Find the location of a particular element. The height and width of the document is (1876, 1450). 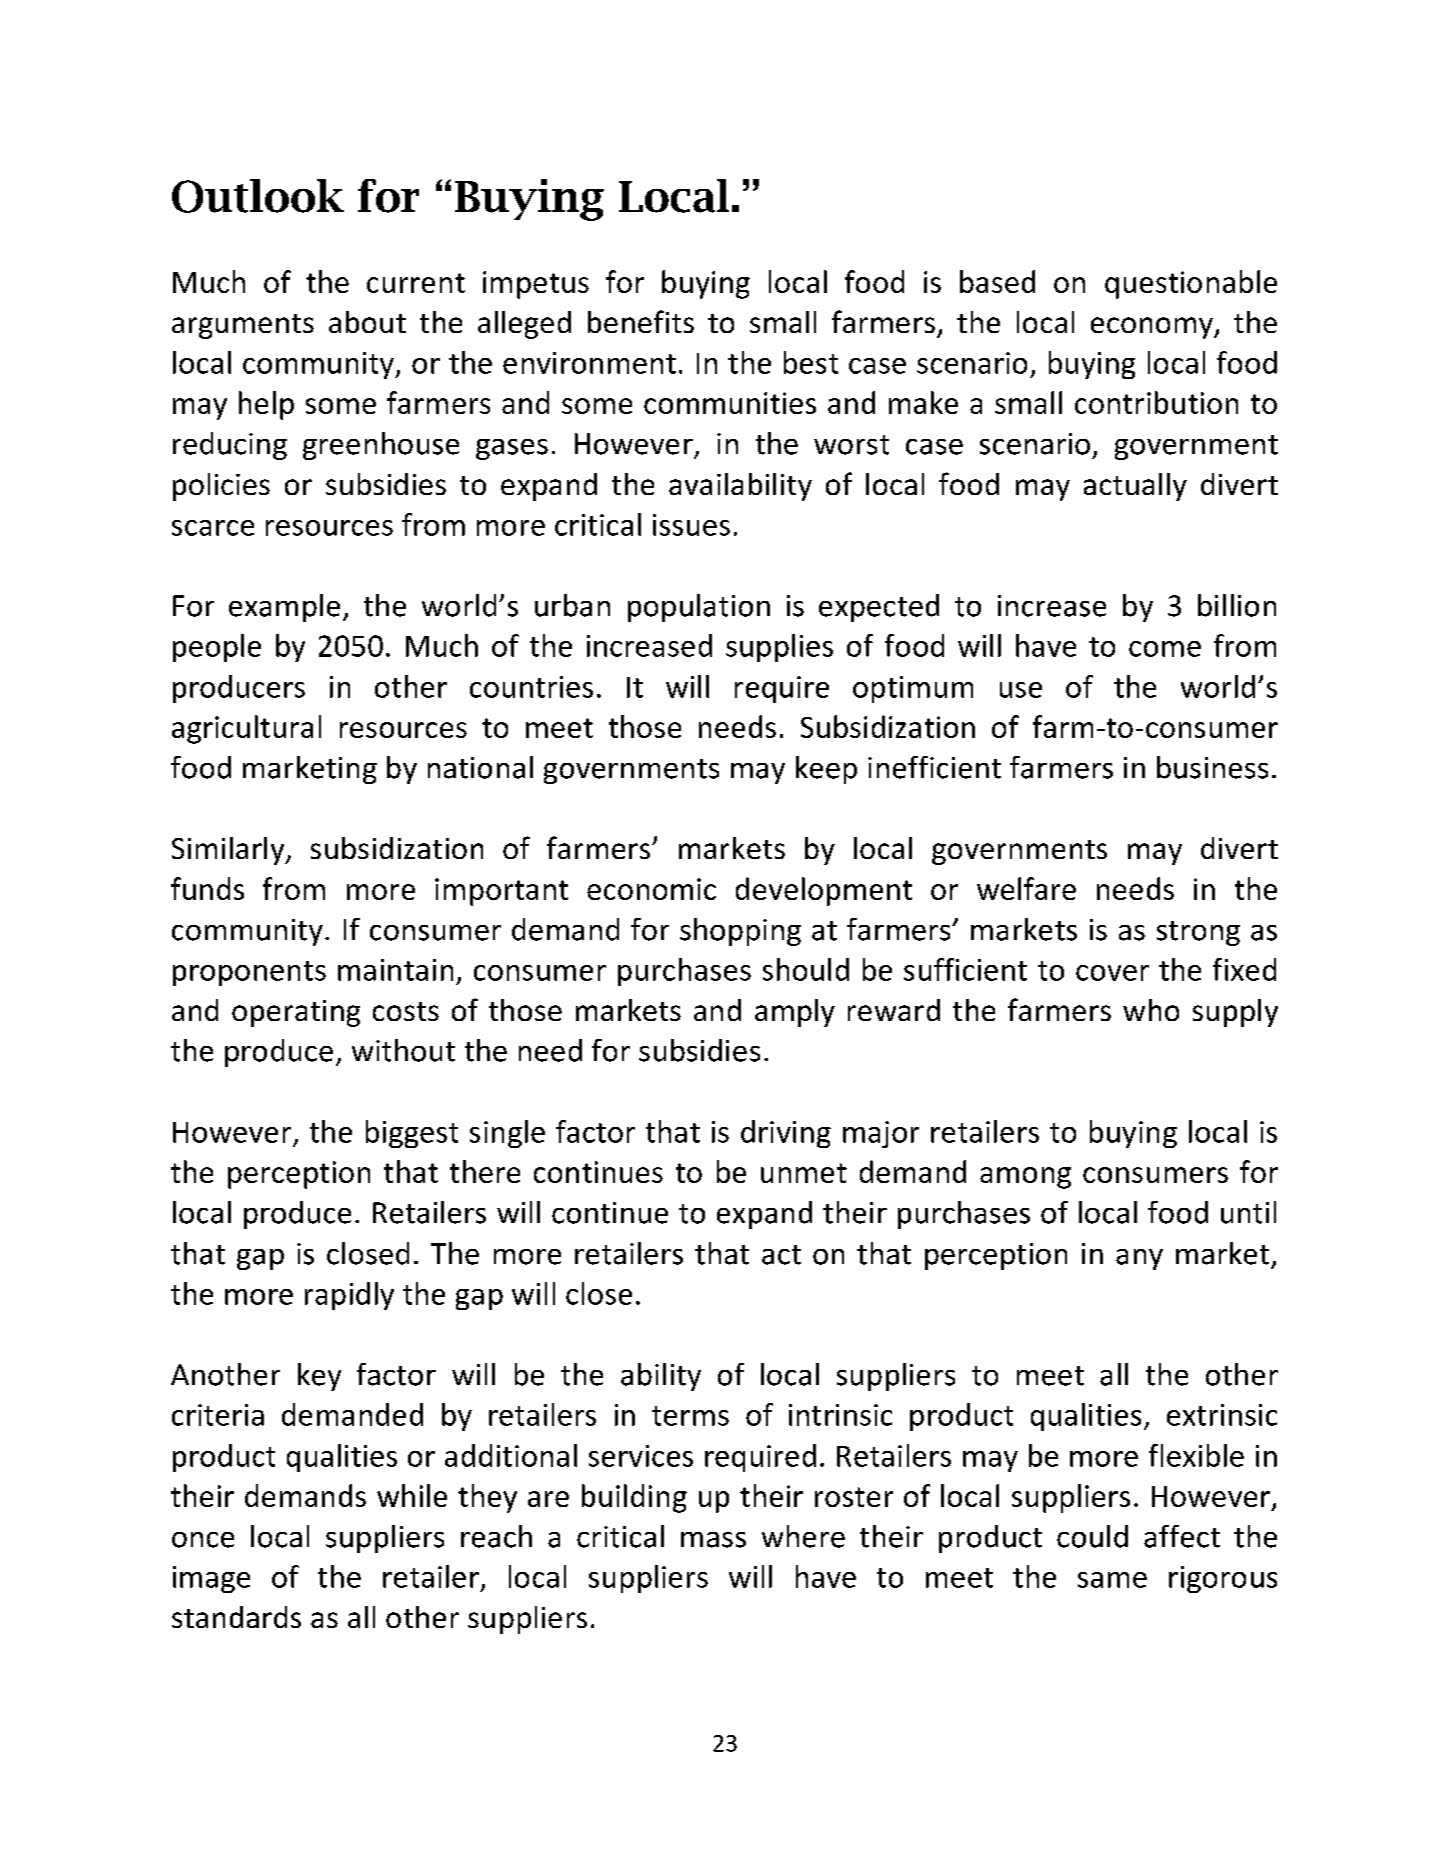

mass is located at coordinates (713, 1540).
